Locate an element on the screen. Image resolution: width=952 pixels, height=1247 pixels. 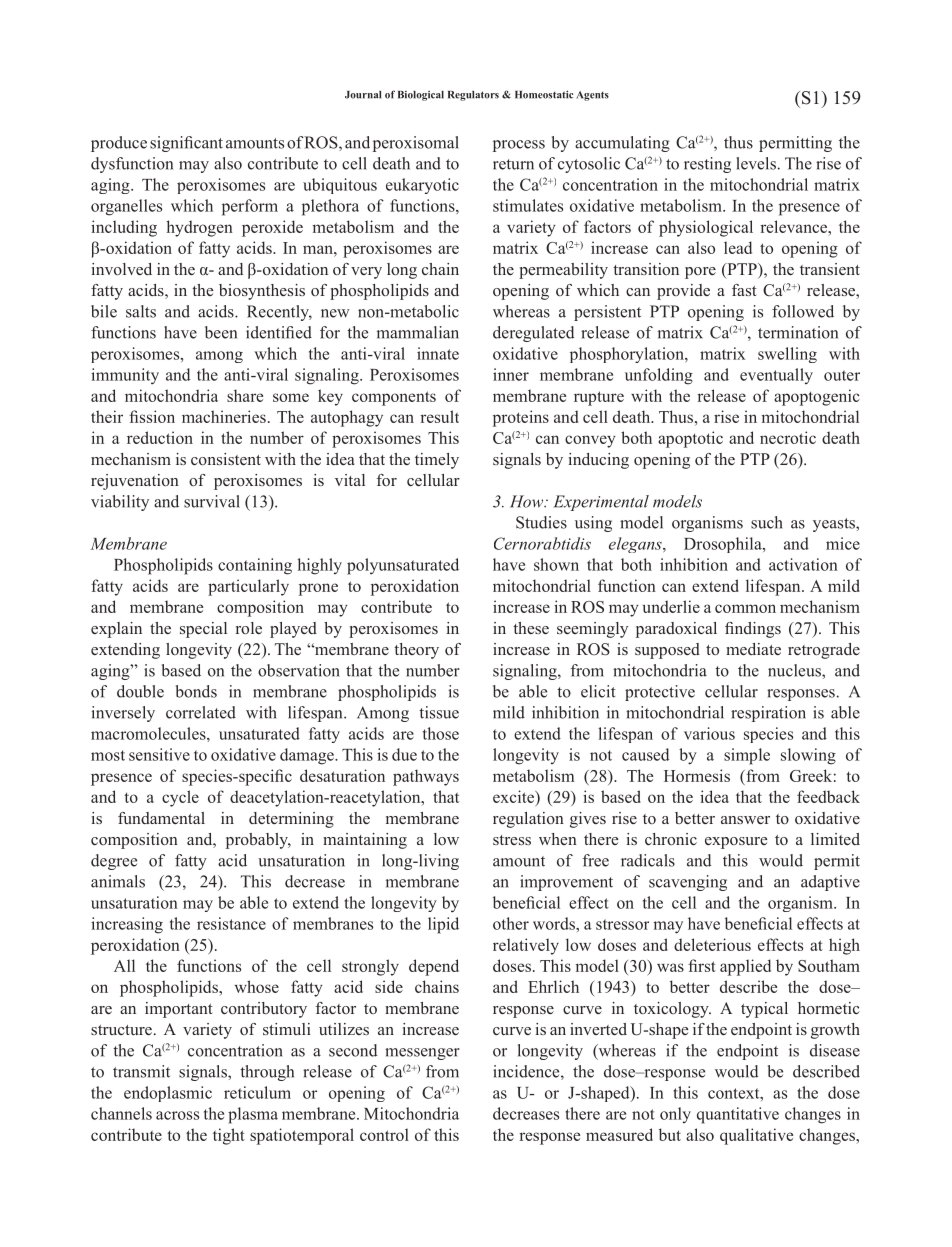
significant is located at coordinates (186, 144).
